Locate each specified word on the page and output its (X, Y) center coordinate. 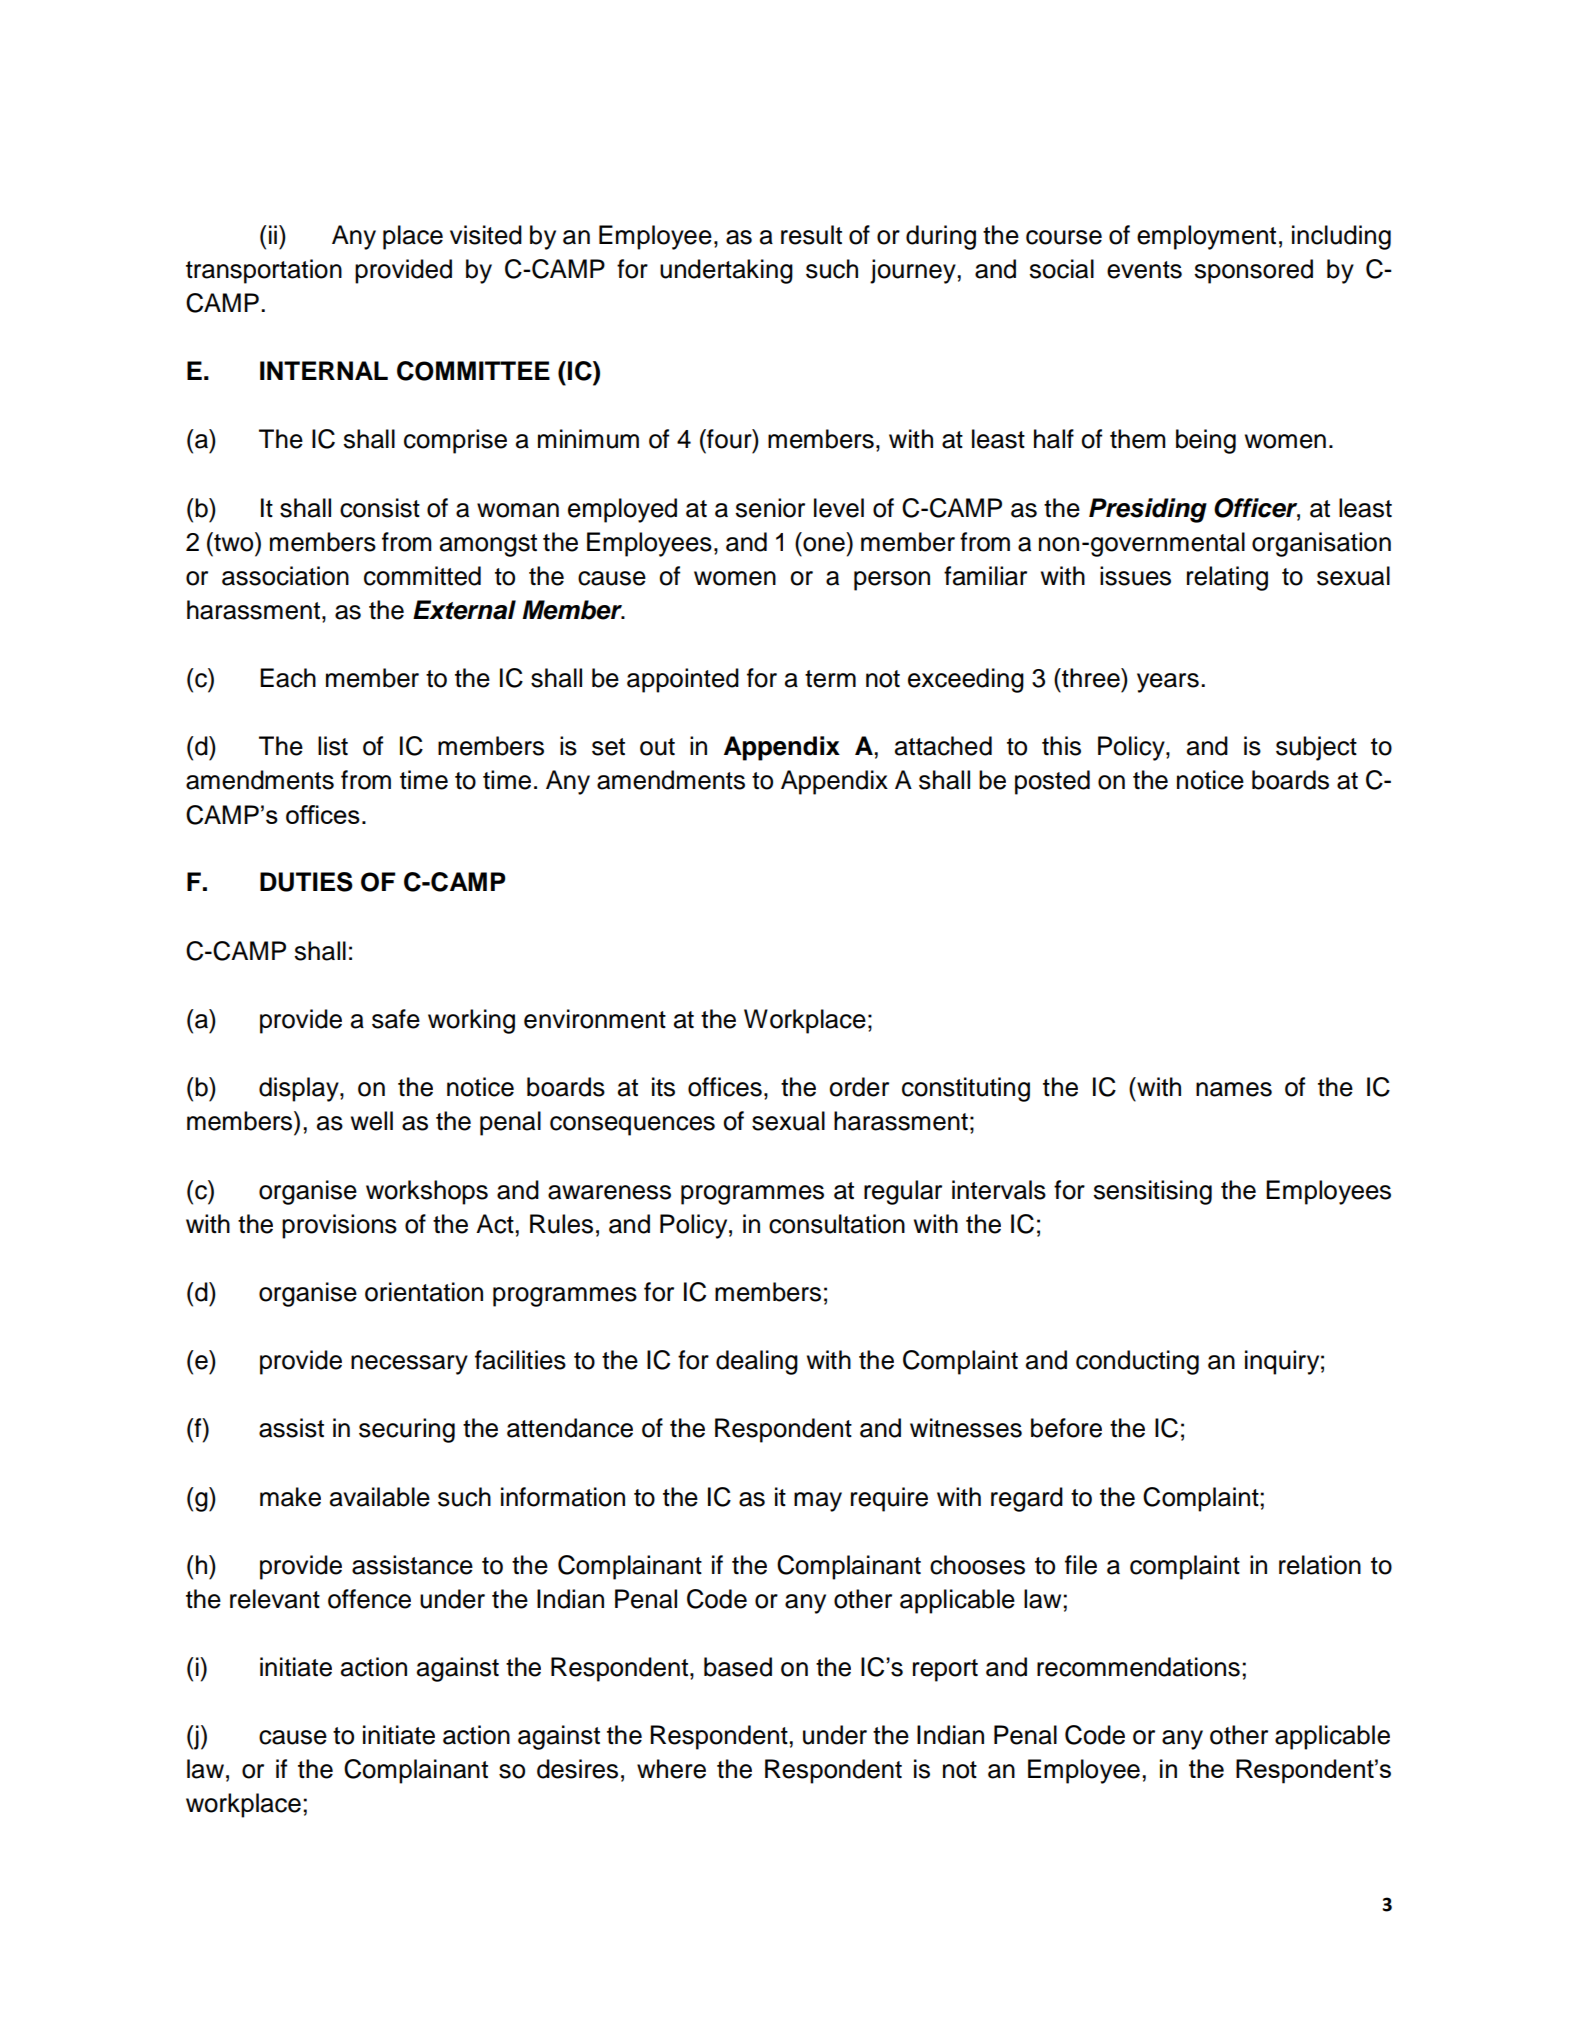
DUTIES (306, 882)
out (657, 747)
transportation (264, 271)
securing (407, 1430)
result (811, 235)
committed (422, 576)
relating (1227, 578)
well (372, 1121)
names (1234, 1089)
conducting (1137, 1362)
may (818, 1502)
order (859, 1087)
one (824, 544)
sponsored (1253, 271)
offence (369, 1599)
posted (1052, 782)
